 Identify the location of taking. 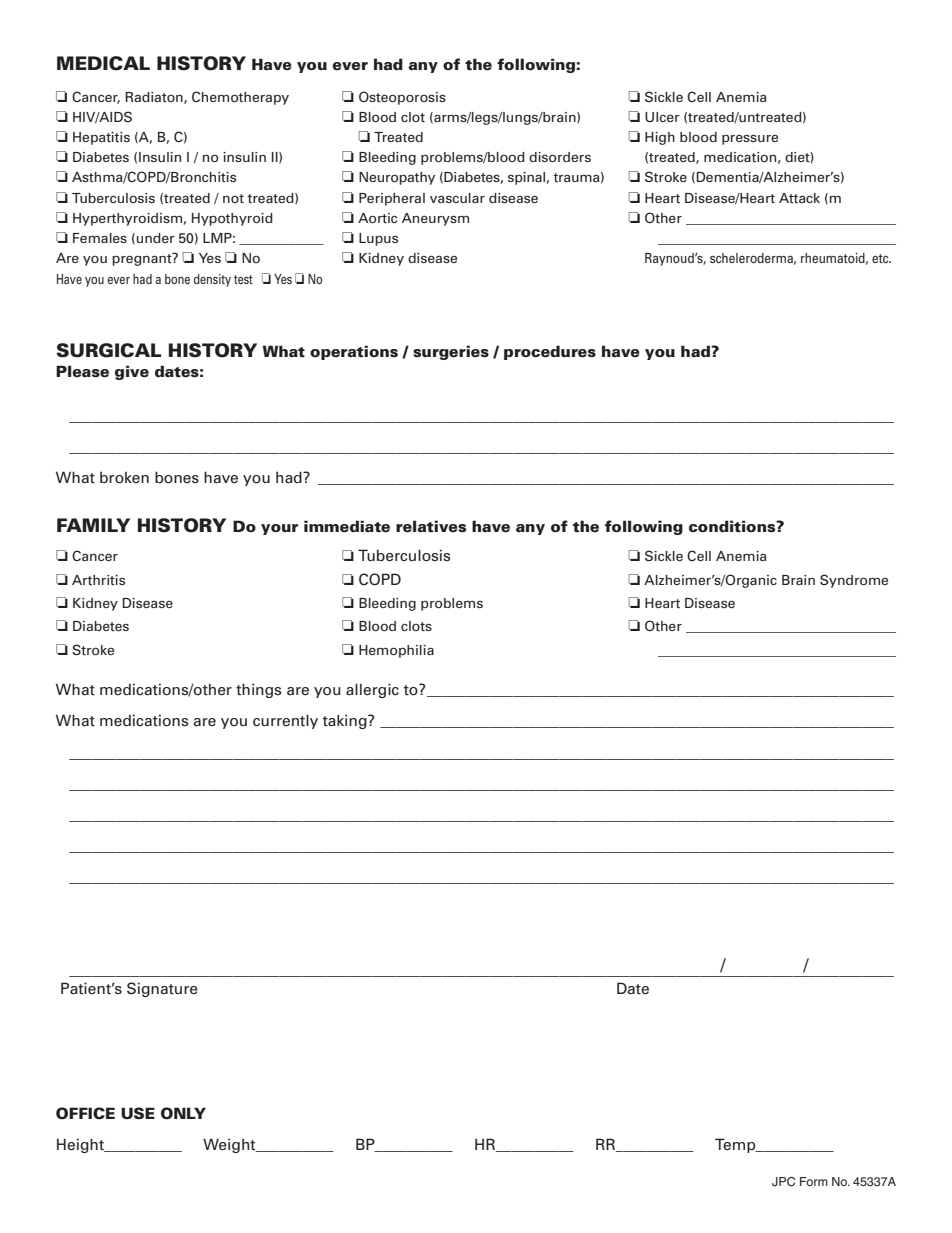
(345, 721).
